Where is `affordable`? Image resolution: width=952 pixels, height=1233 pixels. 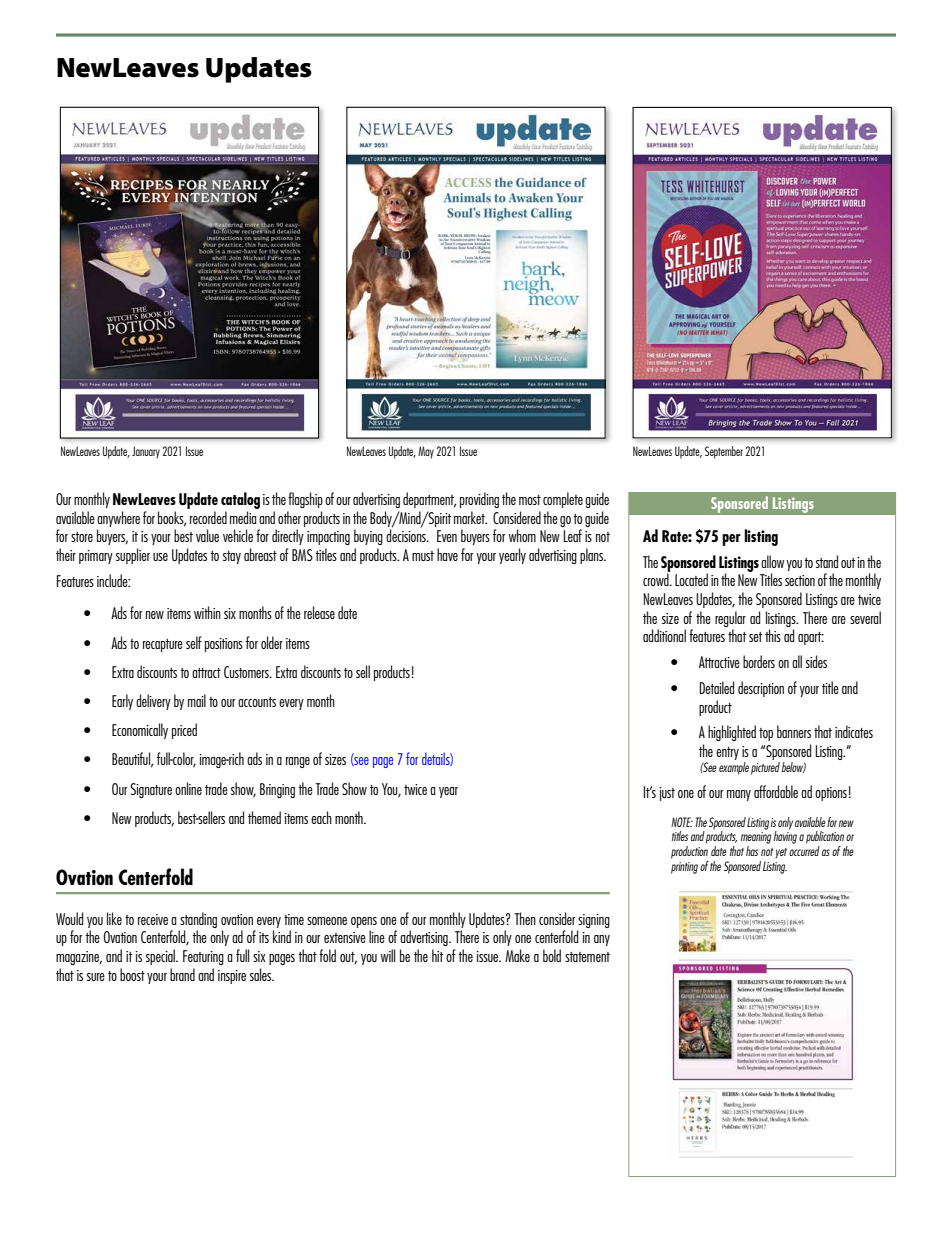 affordable is located at coordinates (776, 791).
